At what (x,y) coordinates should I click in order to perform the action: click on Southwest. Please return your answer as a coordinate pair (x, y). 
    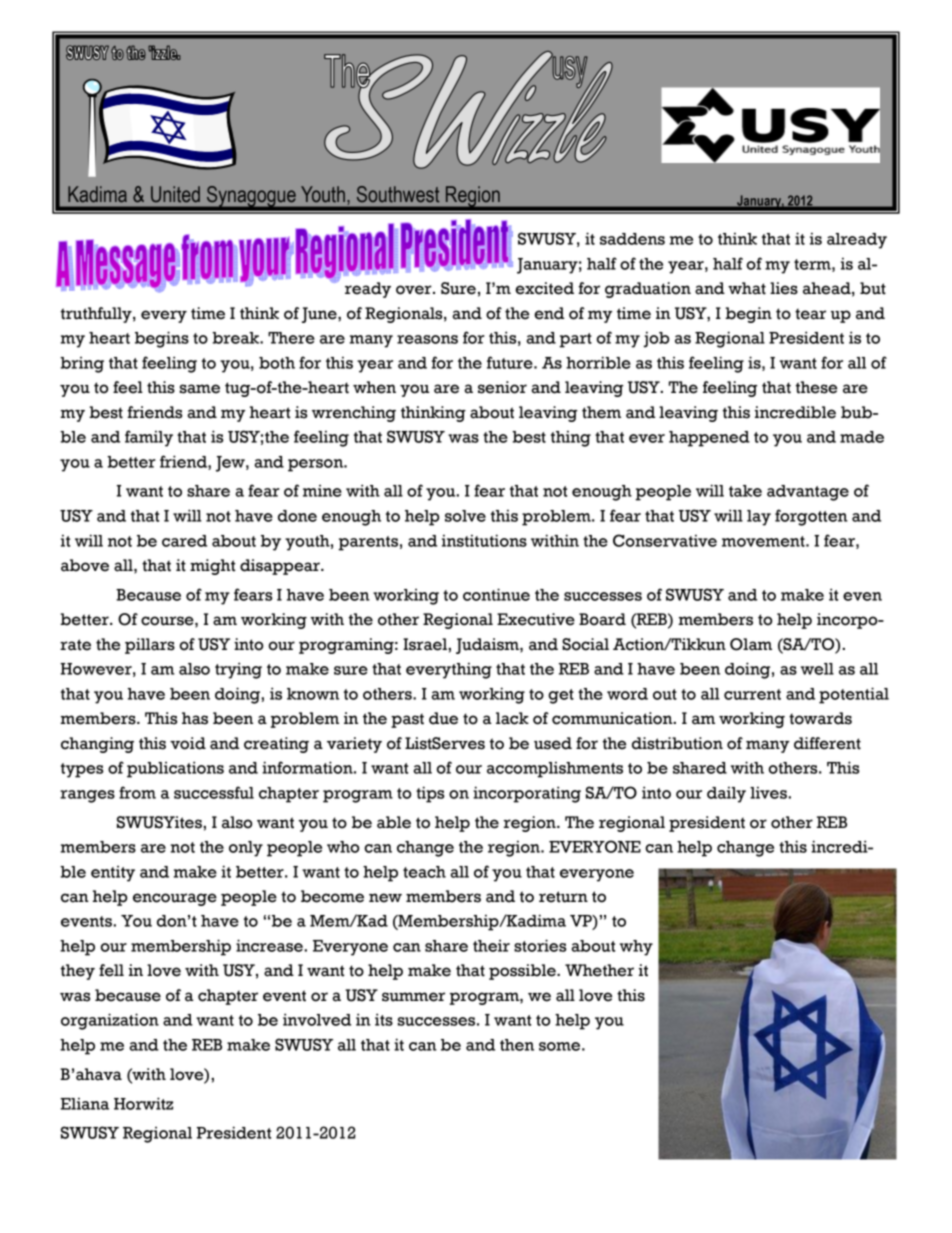
    Looking at the image, I should click on (398, 194).
